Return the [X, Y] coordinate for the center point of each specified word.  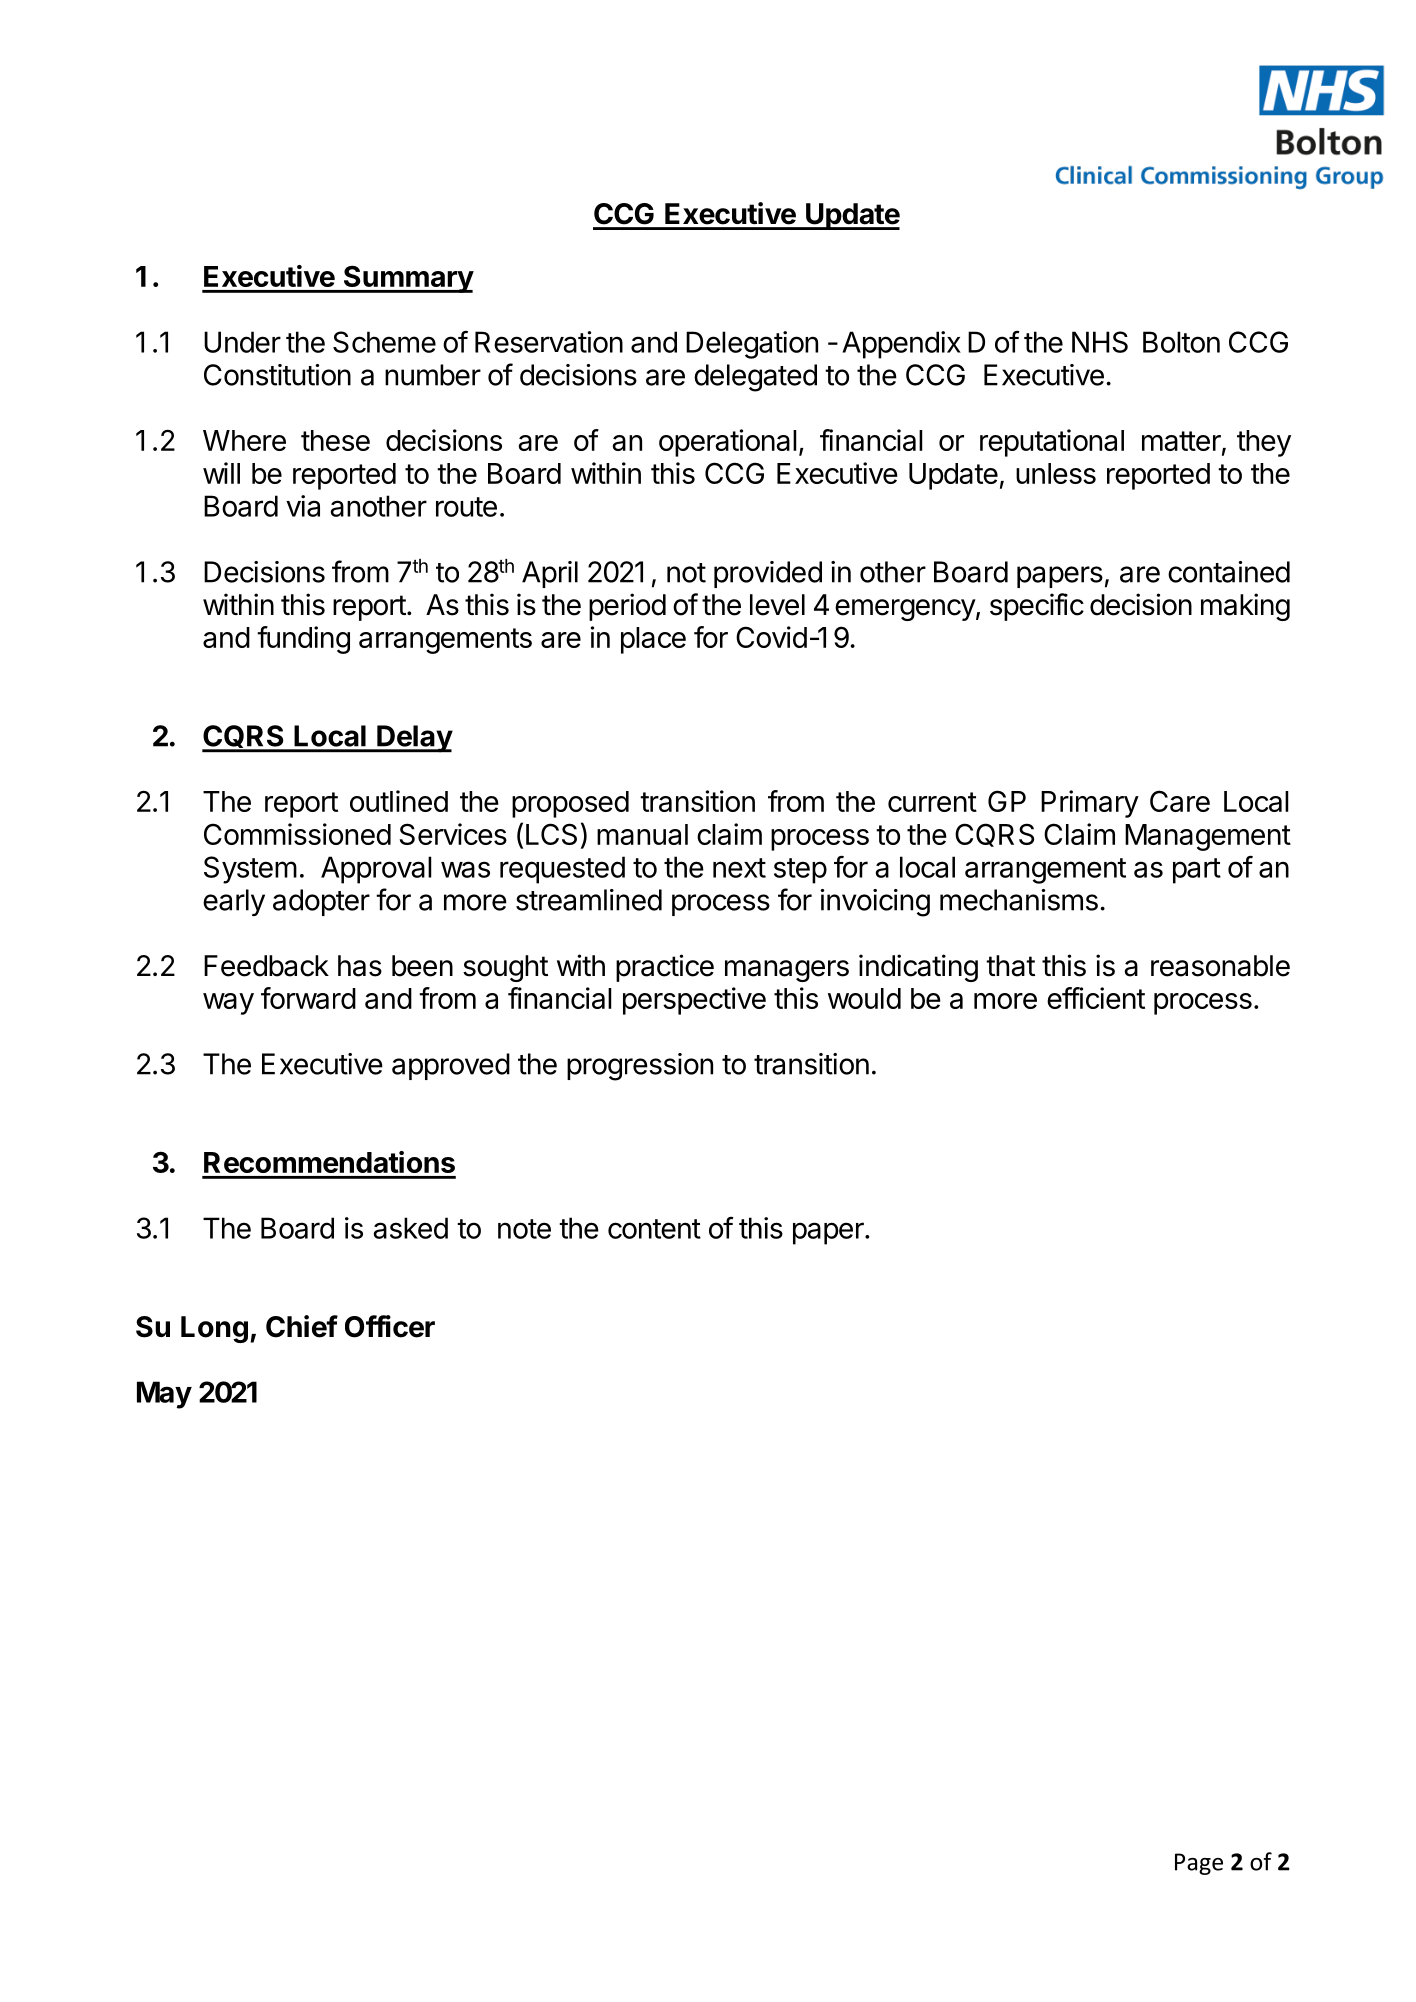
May [164, 1395]
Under [242, 342]
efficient [1096, 998]
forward [308, 998]
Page [1199, 1864]
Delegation [752, 345]
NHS [1100, 342]
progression [640, 1067]
